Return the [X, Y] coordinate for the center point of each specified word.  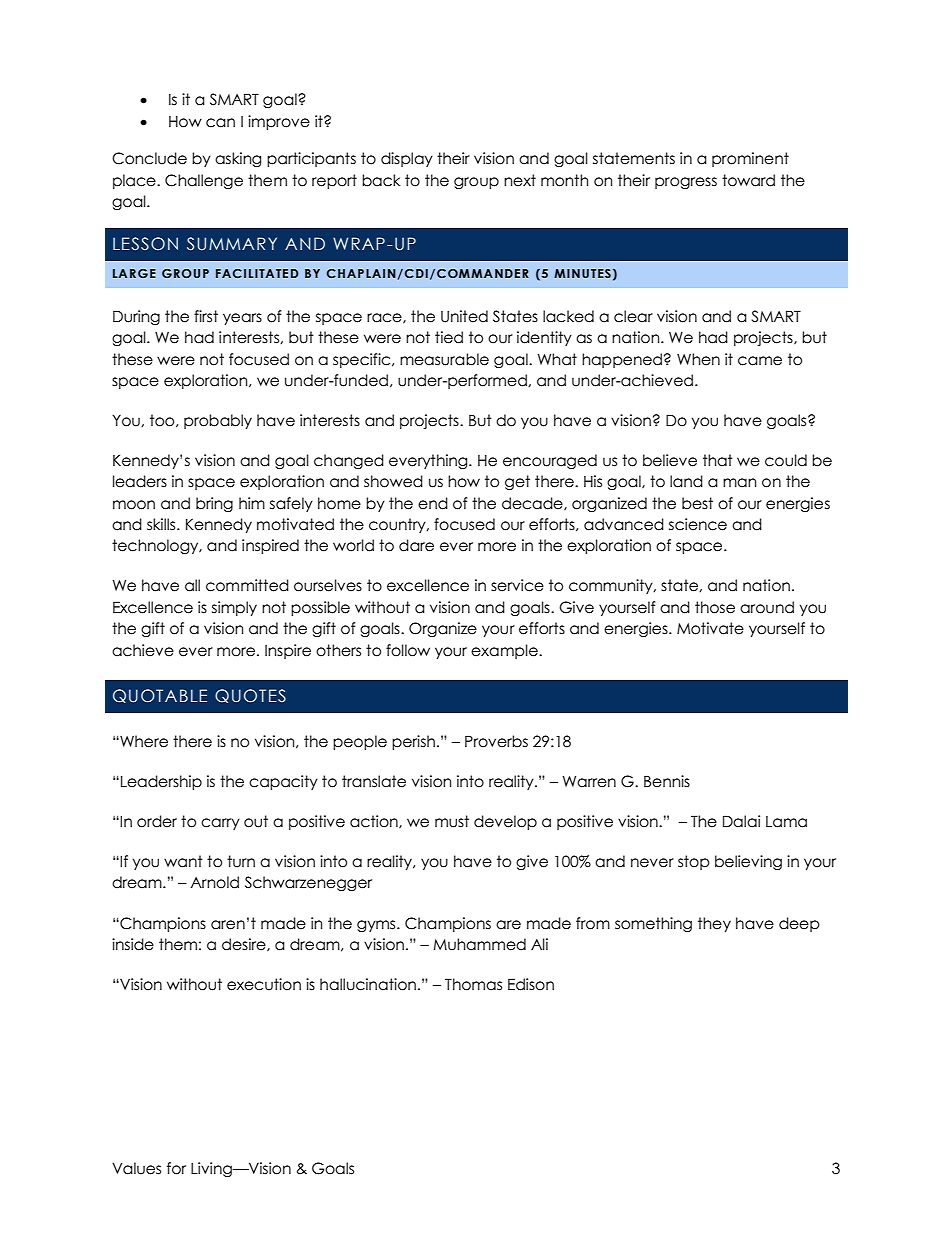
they [714, 924]
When [698, 359]
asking [238, 159]
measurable [444, 359]
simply [234, 608]
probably [218, 421]
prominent [750, 159]
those [715, 607]
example [505, 651]
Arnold [214, 882]
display [407, 159]
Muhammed [479, 944]
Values [136, 1168]
